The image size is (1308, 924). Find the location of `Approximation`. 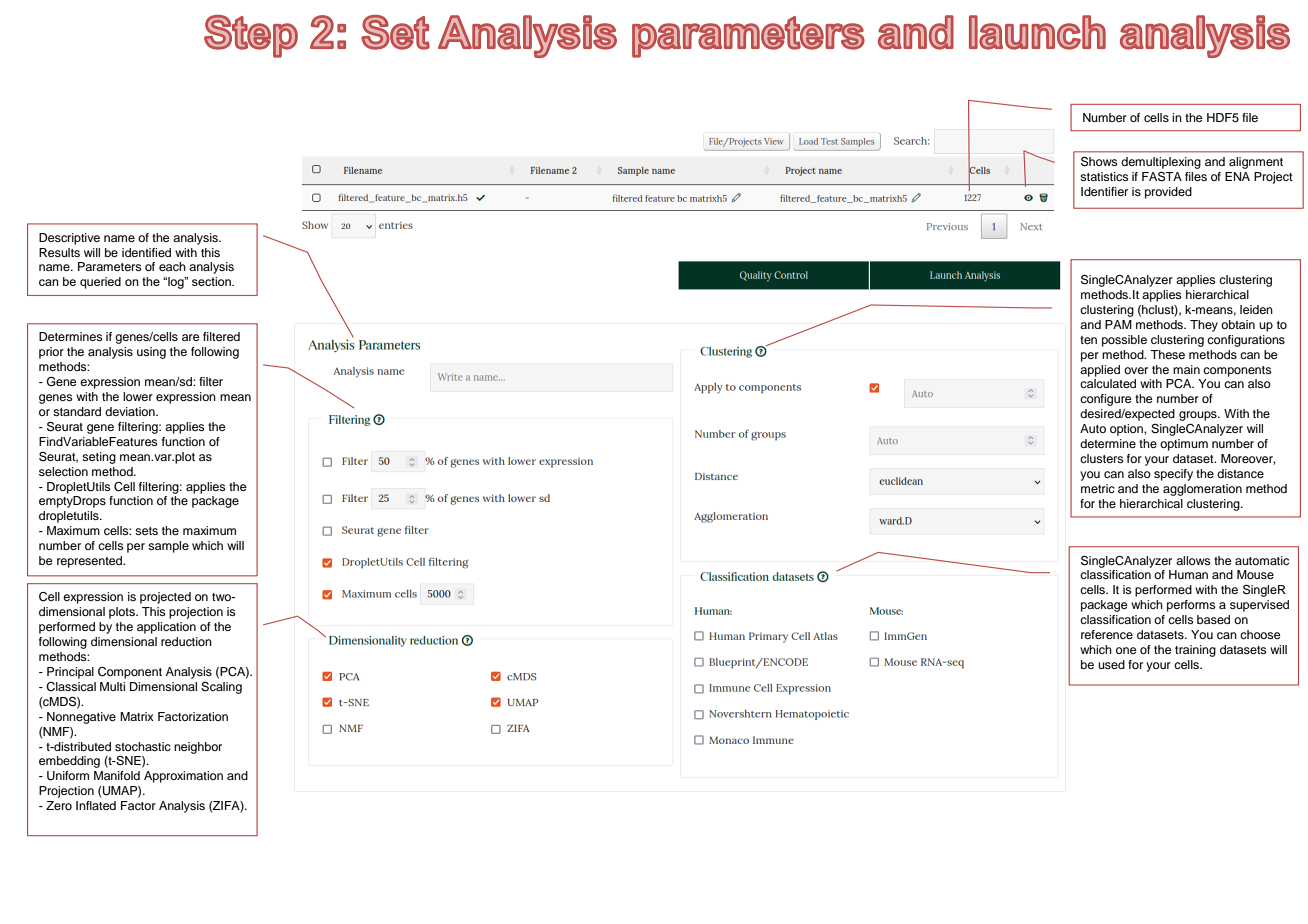

Approximation is located at coordinates (183, 777).
